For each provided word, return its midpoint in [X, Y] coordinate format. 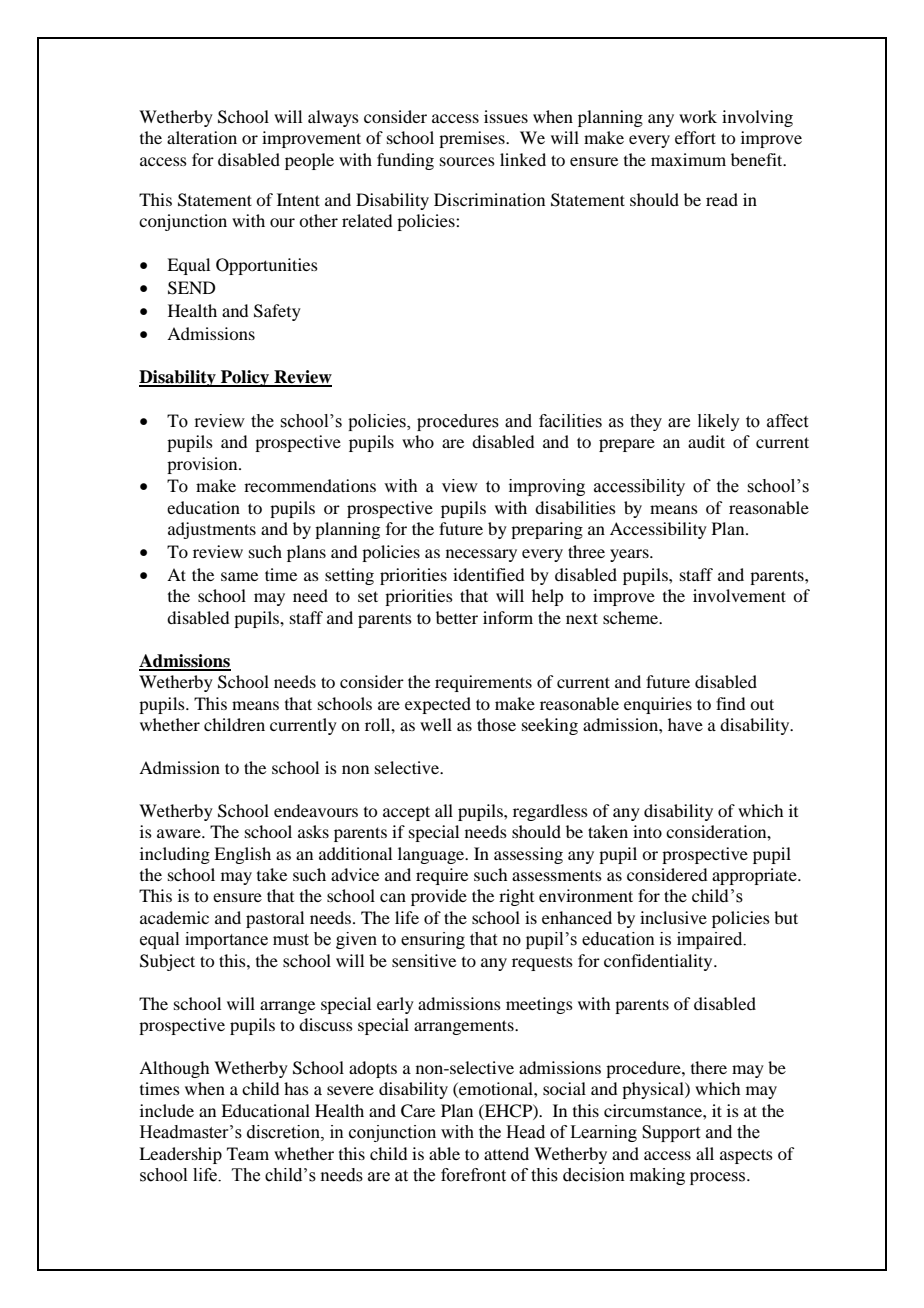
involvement [739, 595]
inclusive [673, 917]
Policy [245, 378]
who [418, 441]
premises [473, 139]
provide [439, 897]
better [457, 617]
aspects [746, 1156]
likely [719, 422]
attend [506, 1153]
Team [248, 1153]
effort [695, 137]
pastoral [275, 919]
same [239, 576]
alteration [202, 137]
